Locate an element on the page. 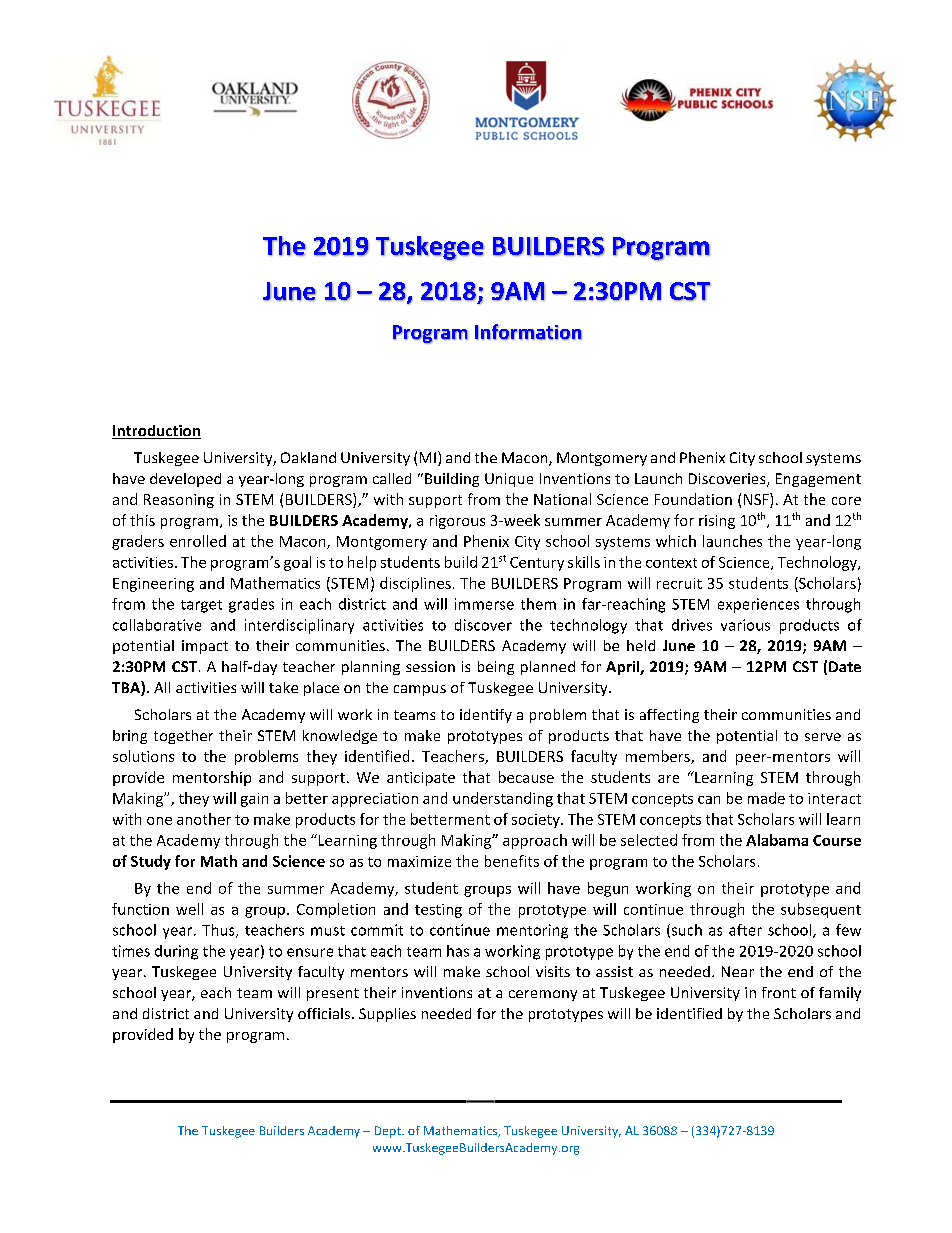  Supplies is located at coordinates (387, 1015).
